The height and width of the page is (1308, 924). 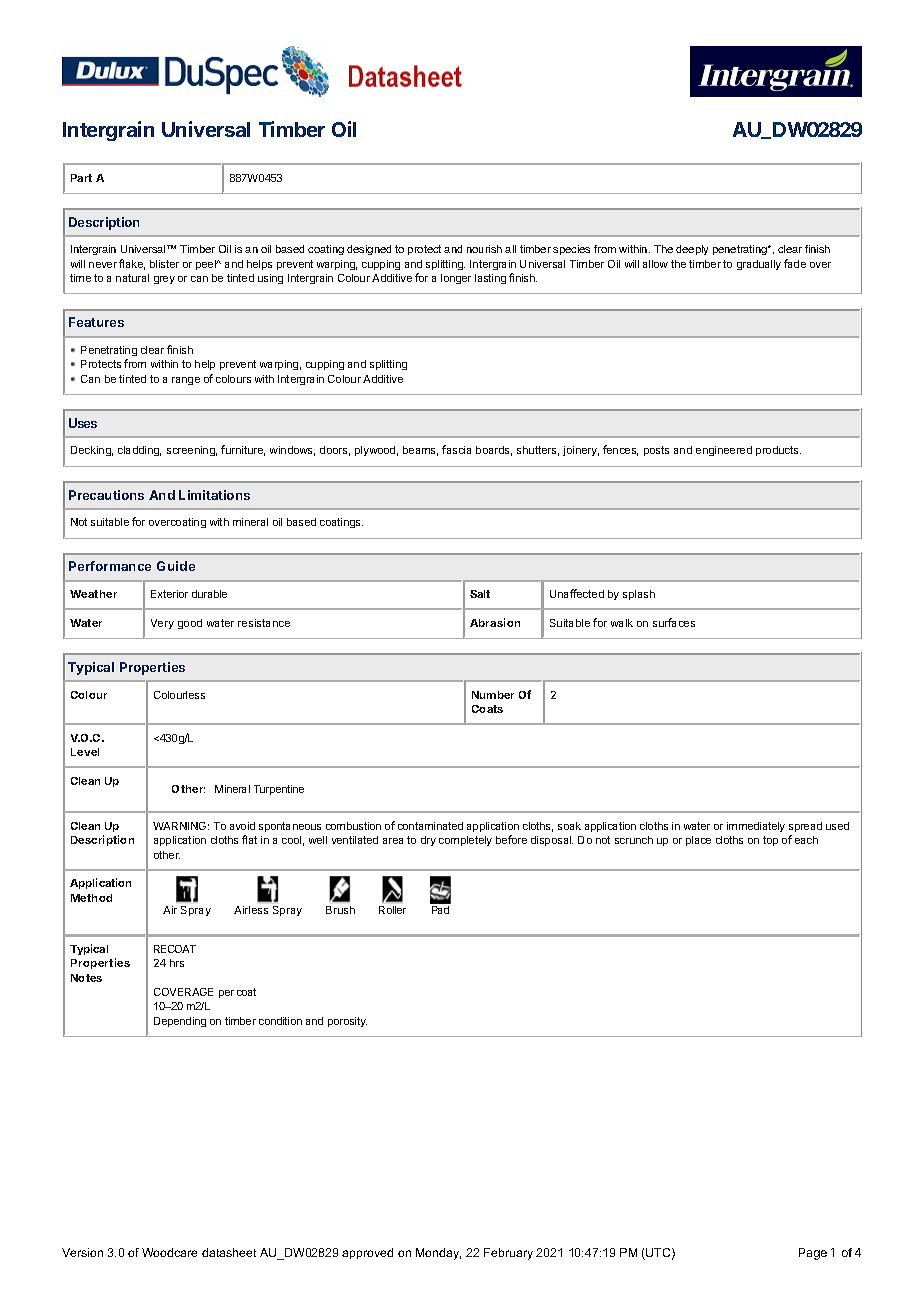 What do you see at coordinates (91, 898) in the page?
I see `Method` at bounding box center [91, 898].
